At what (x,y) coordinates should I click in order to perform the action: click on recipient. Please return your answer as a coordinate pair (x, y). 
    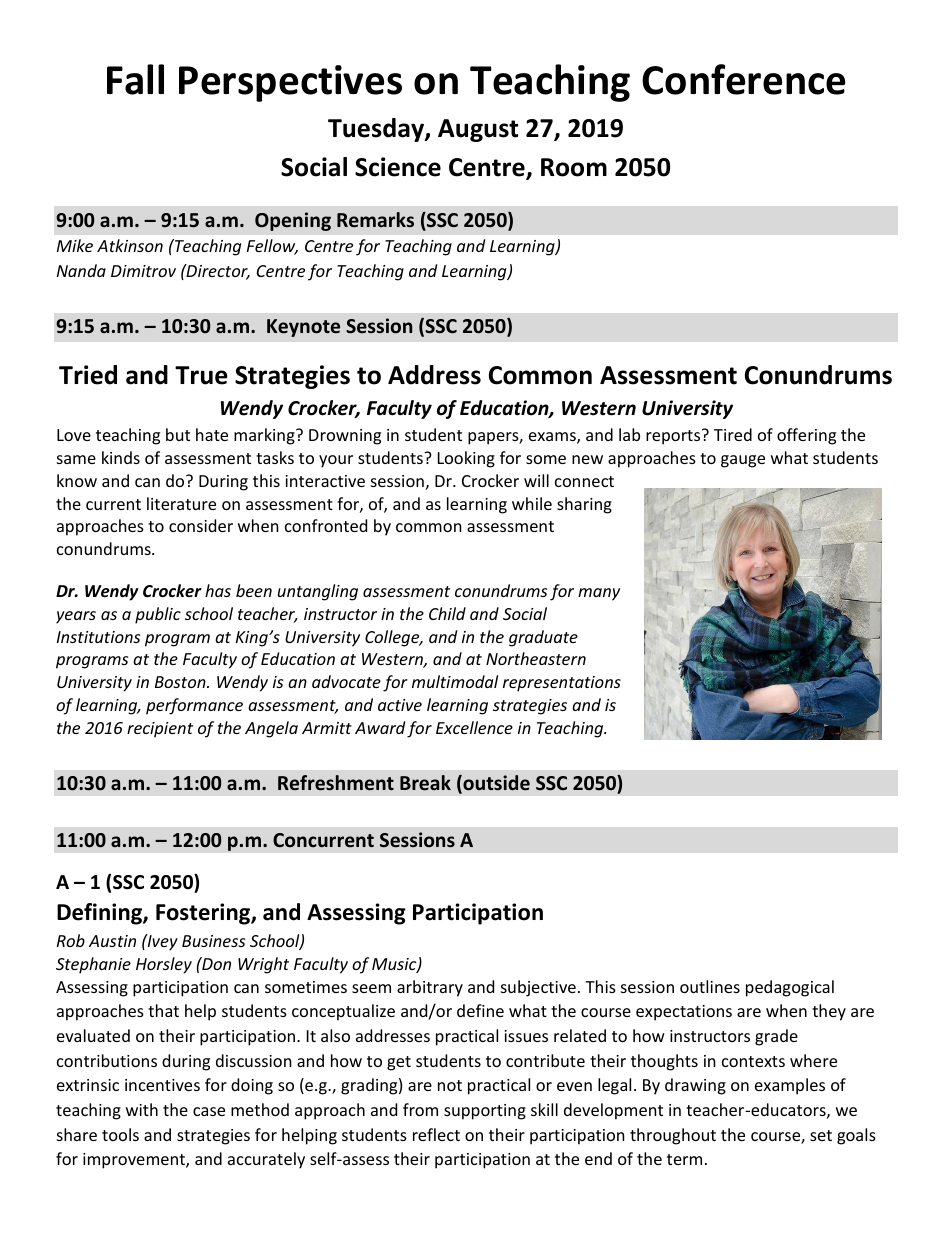
    Looking at the image, I should click on (160, 730).
